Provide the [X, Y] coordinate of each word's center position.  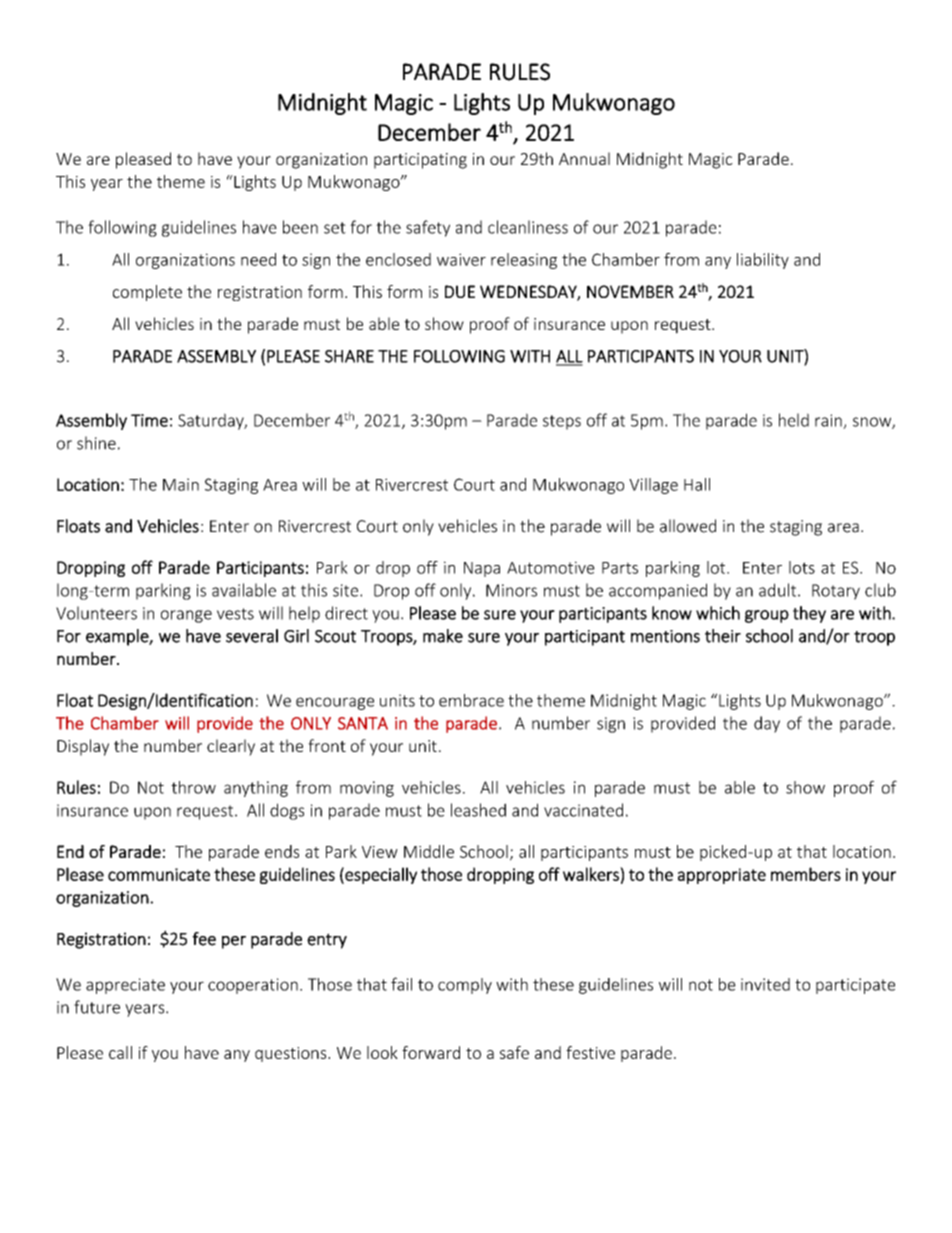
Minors [511, 590]
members [806, 874]
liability [763, 261]
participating [420, 161]
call [120, 1052]
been [300, 227]
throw [193, 787]
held [794, 420]
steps [562, 422]
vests [235, 614]
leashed [478, 810]
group [767, 616]
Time [149, 420]
